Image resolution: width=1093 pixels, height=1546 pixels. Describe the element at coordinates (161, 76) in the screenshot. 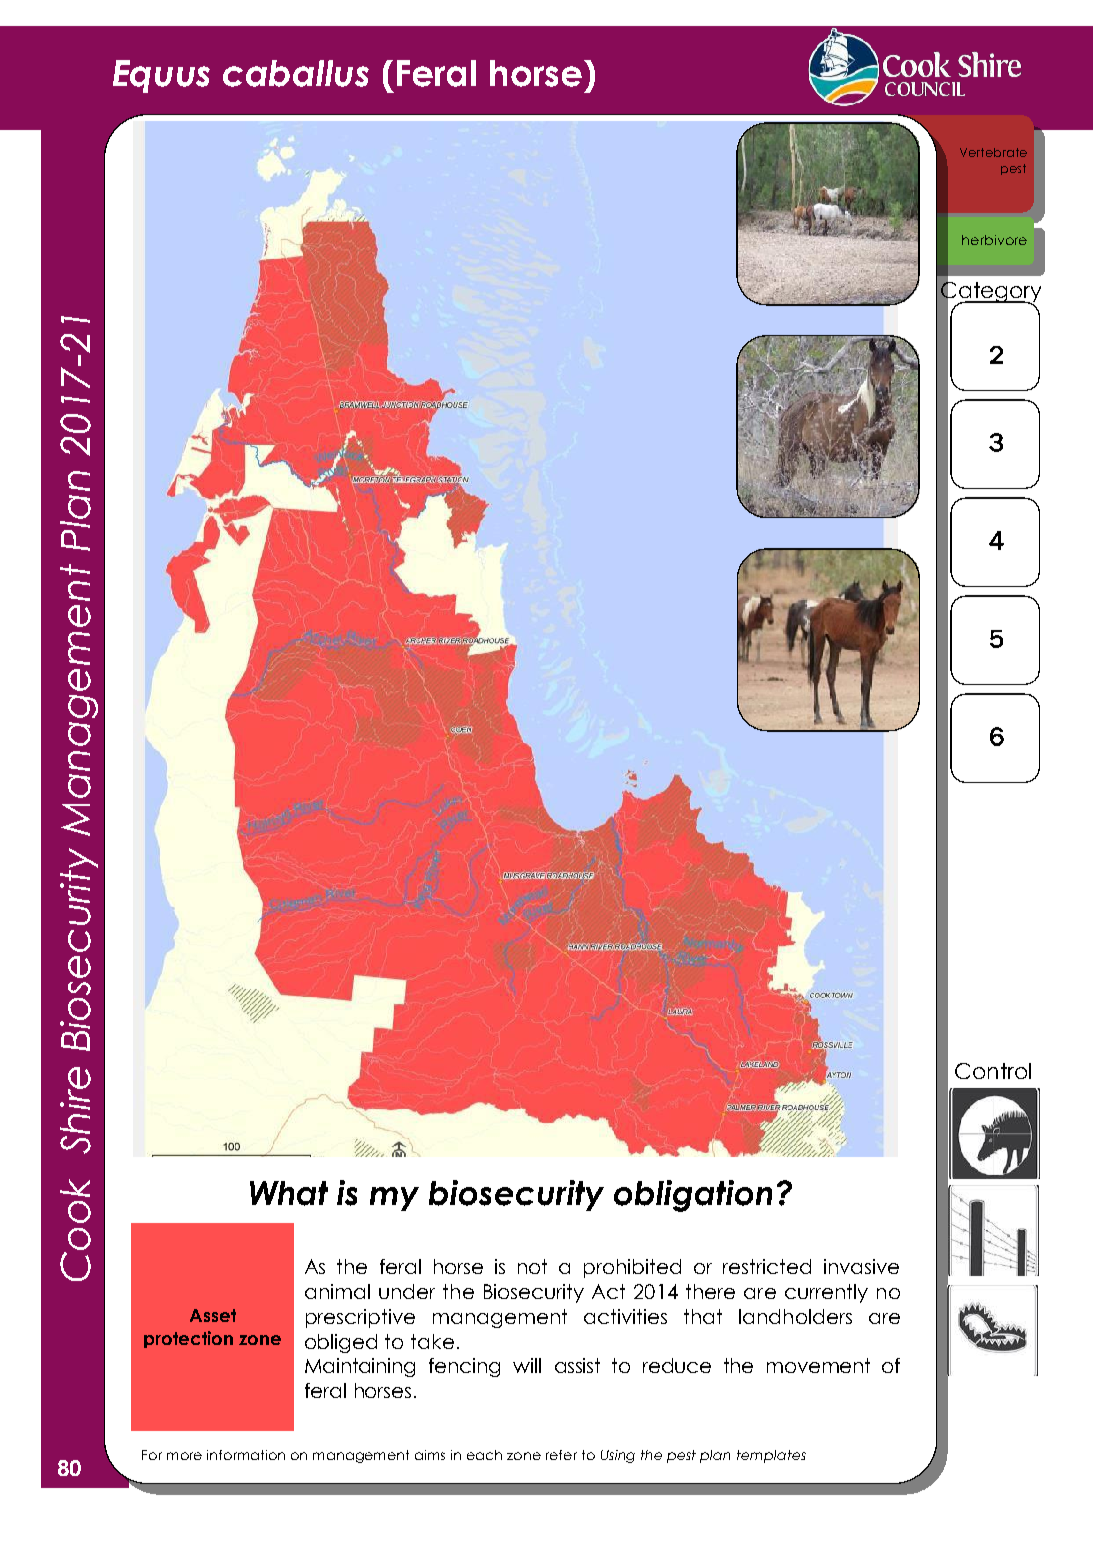

I see `Equus` at that location.
